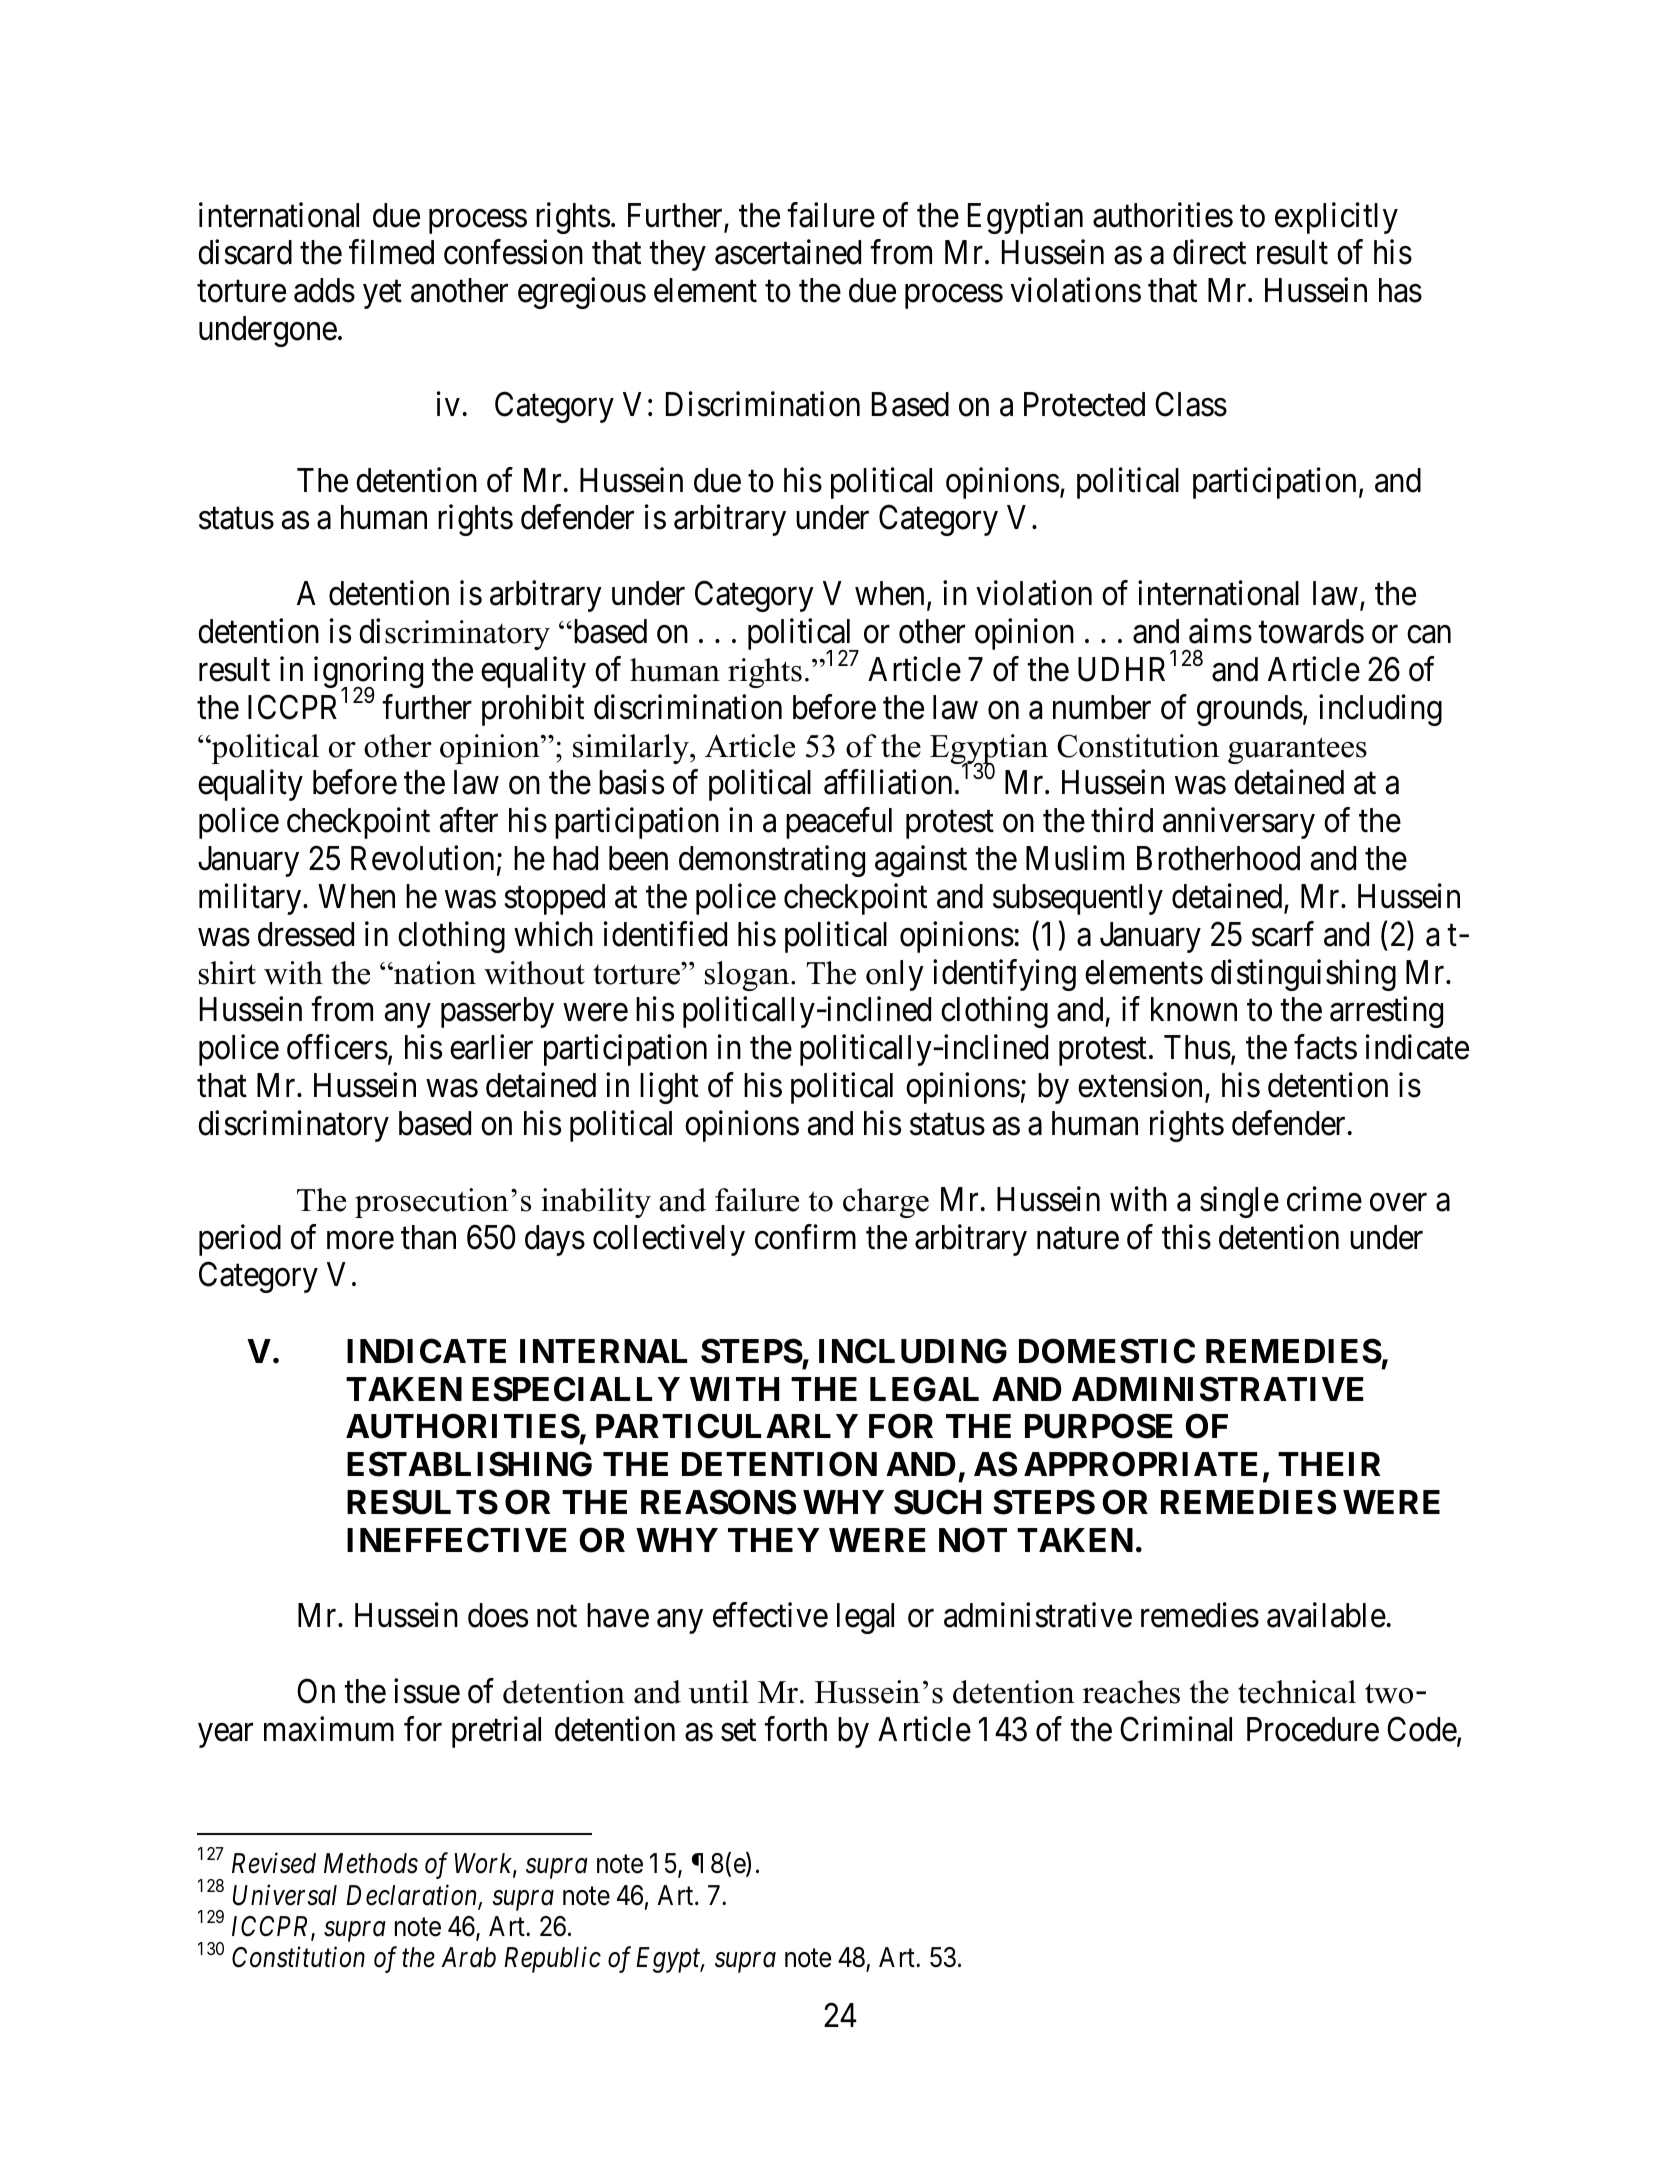 This screenshot has height=2172, width=1678. I want to click on filmed, so click(391, 252).
